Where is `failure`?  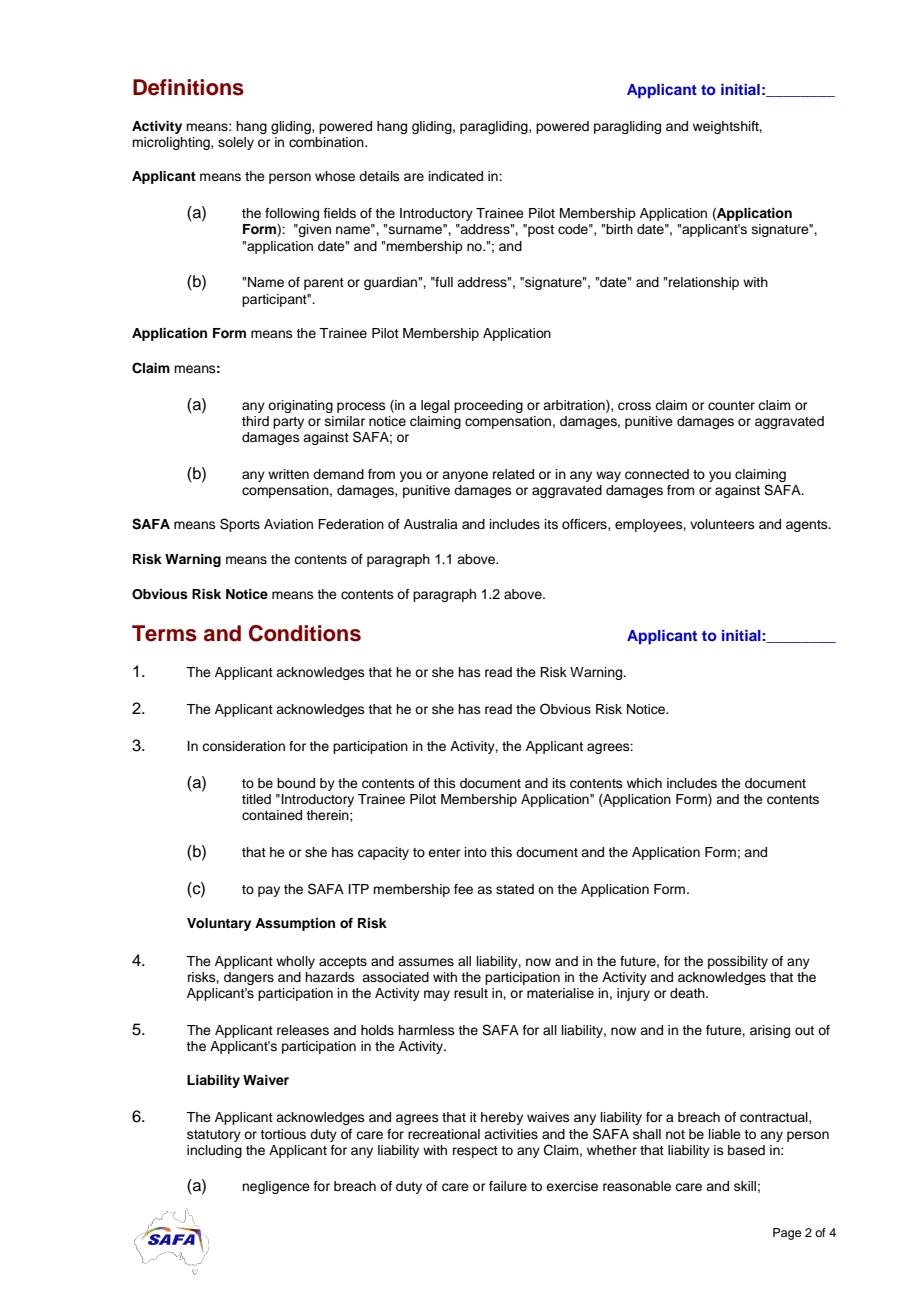
failure is located at coordinates (508, 1186).
